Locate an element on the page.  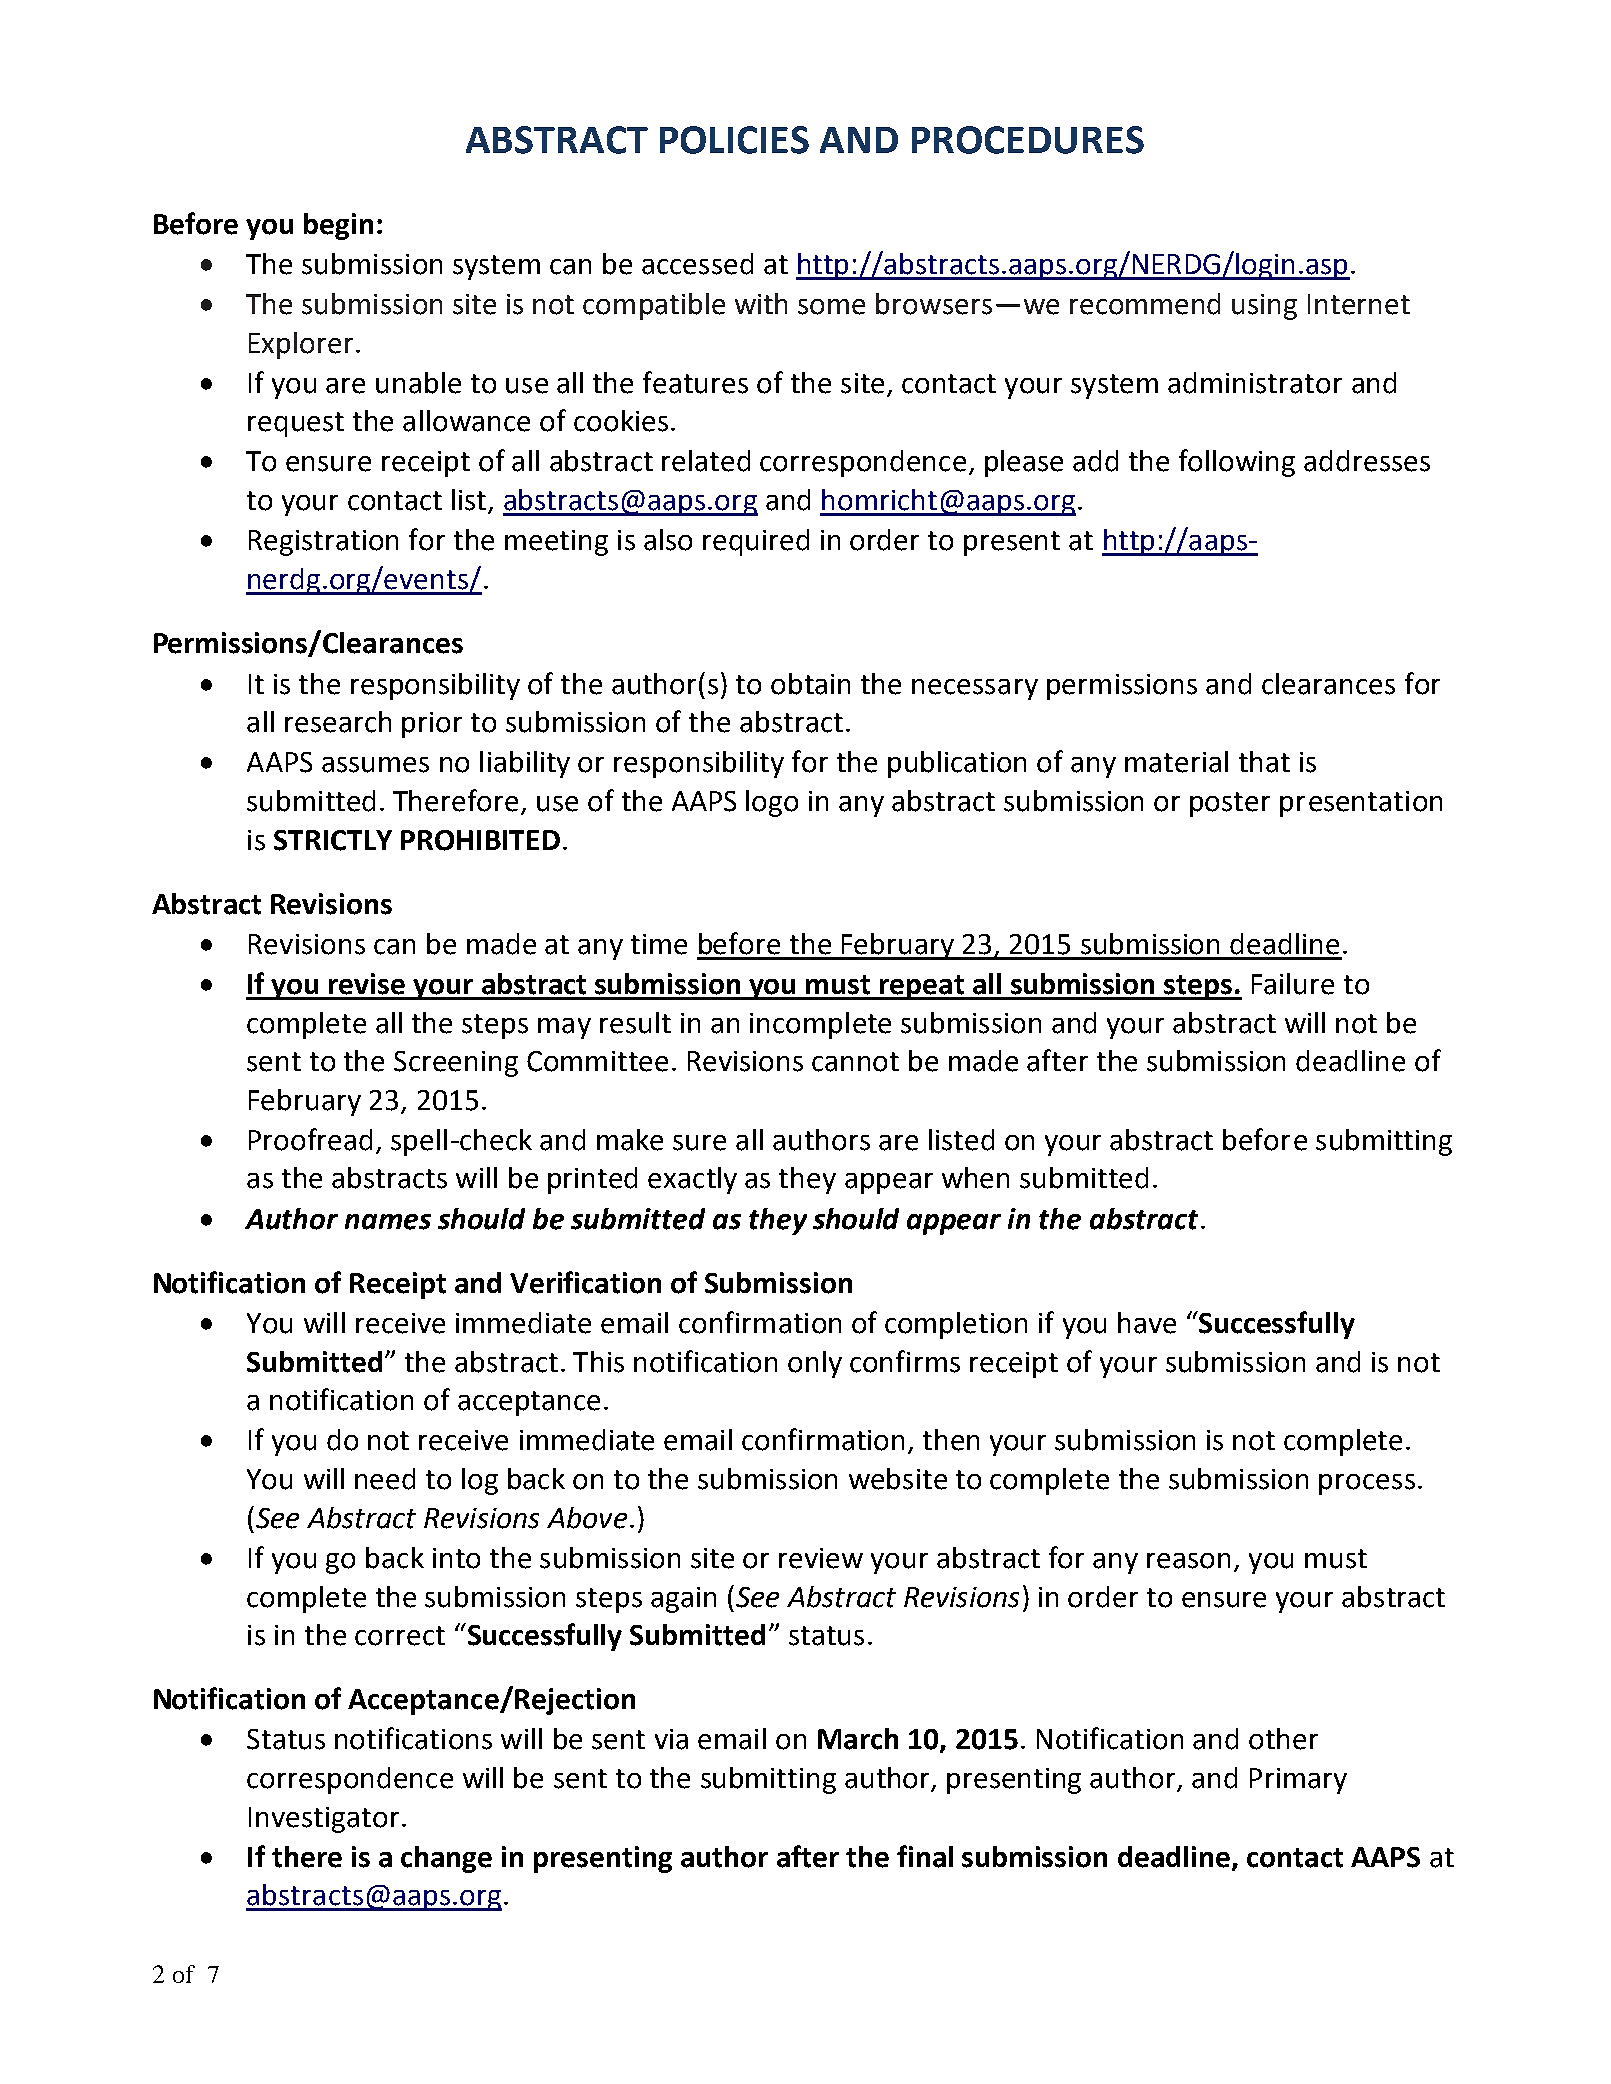
required is located at coordinates (756, 542).
